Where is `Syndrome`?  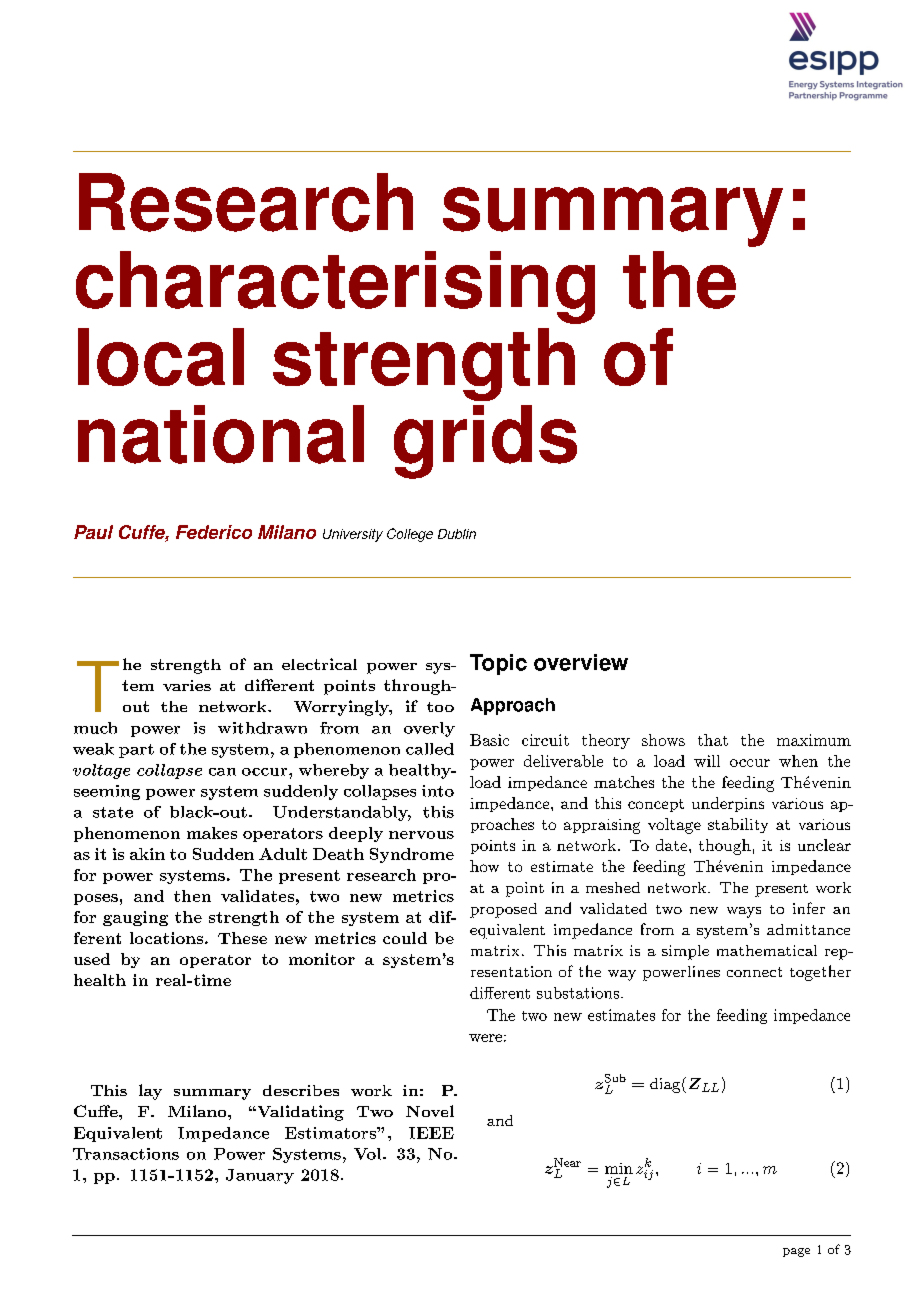
Syndrome is located at coordinates (412, 855).
